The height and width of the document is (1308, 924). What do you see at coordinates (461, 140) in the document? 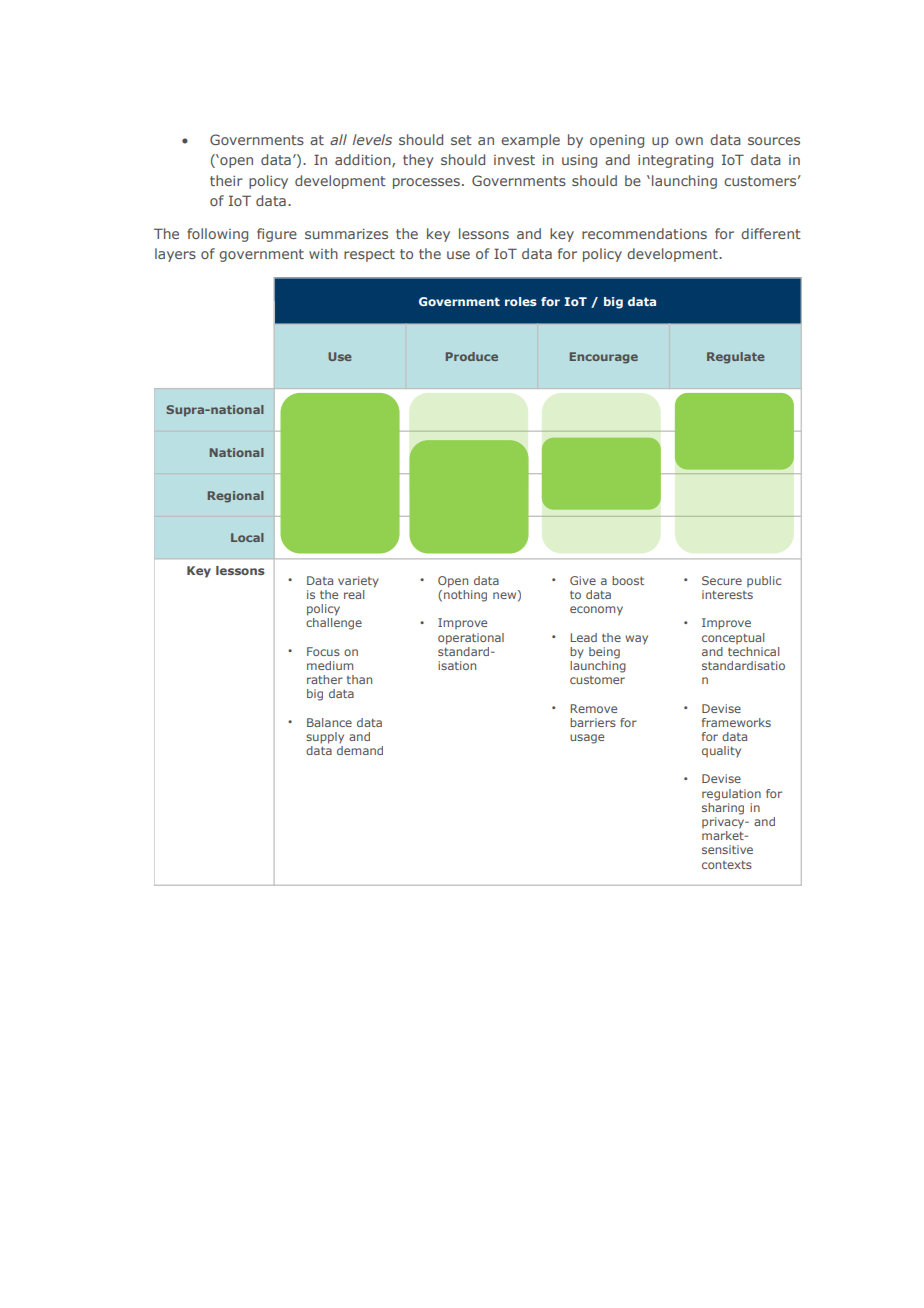
I see `set` at bounding box center [461, 140].
